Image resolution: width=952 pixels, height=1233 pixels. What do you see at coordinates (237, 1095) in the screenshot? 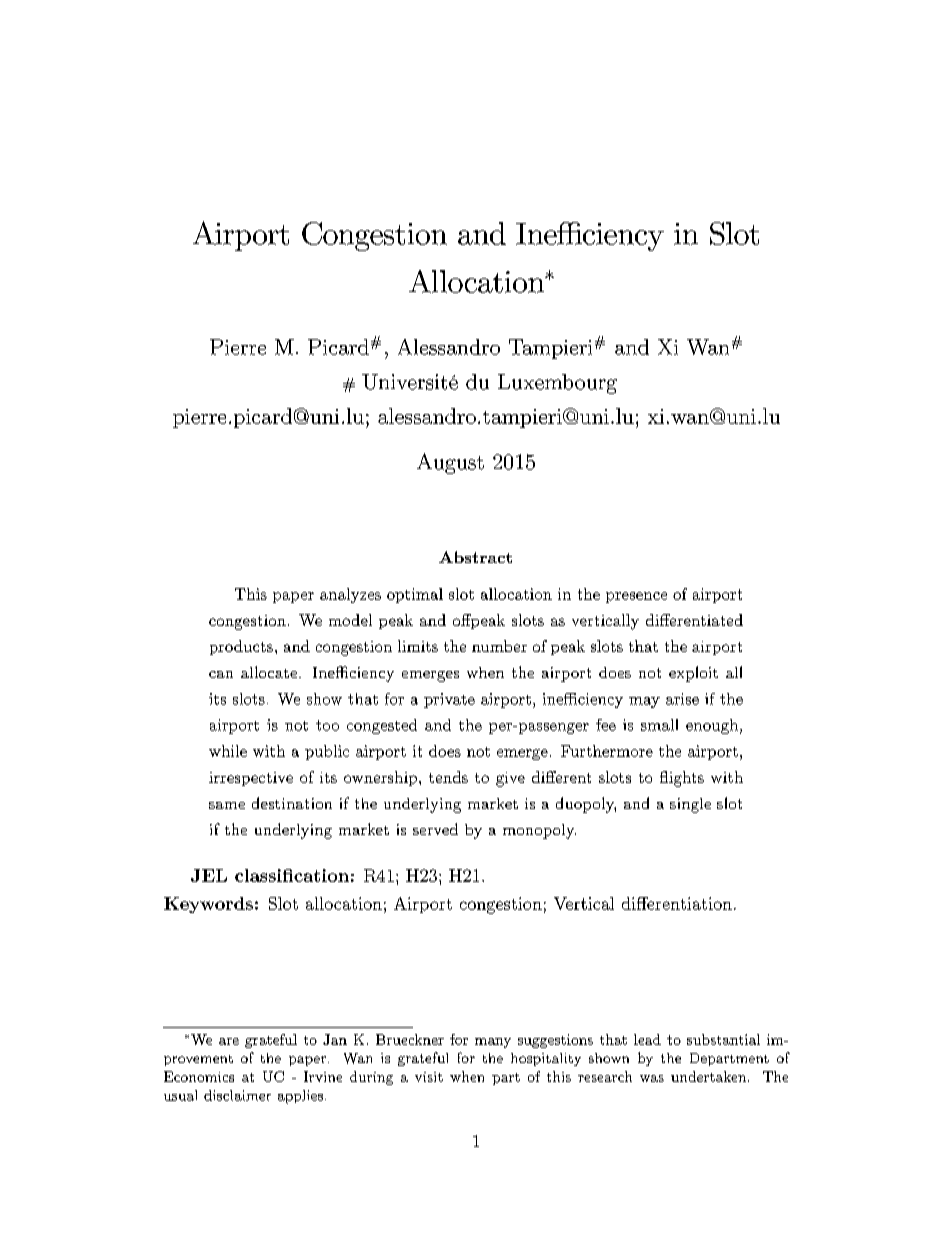
I see `disclaimer` at bounding box center [237, 1095].
